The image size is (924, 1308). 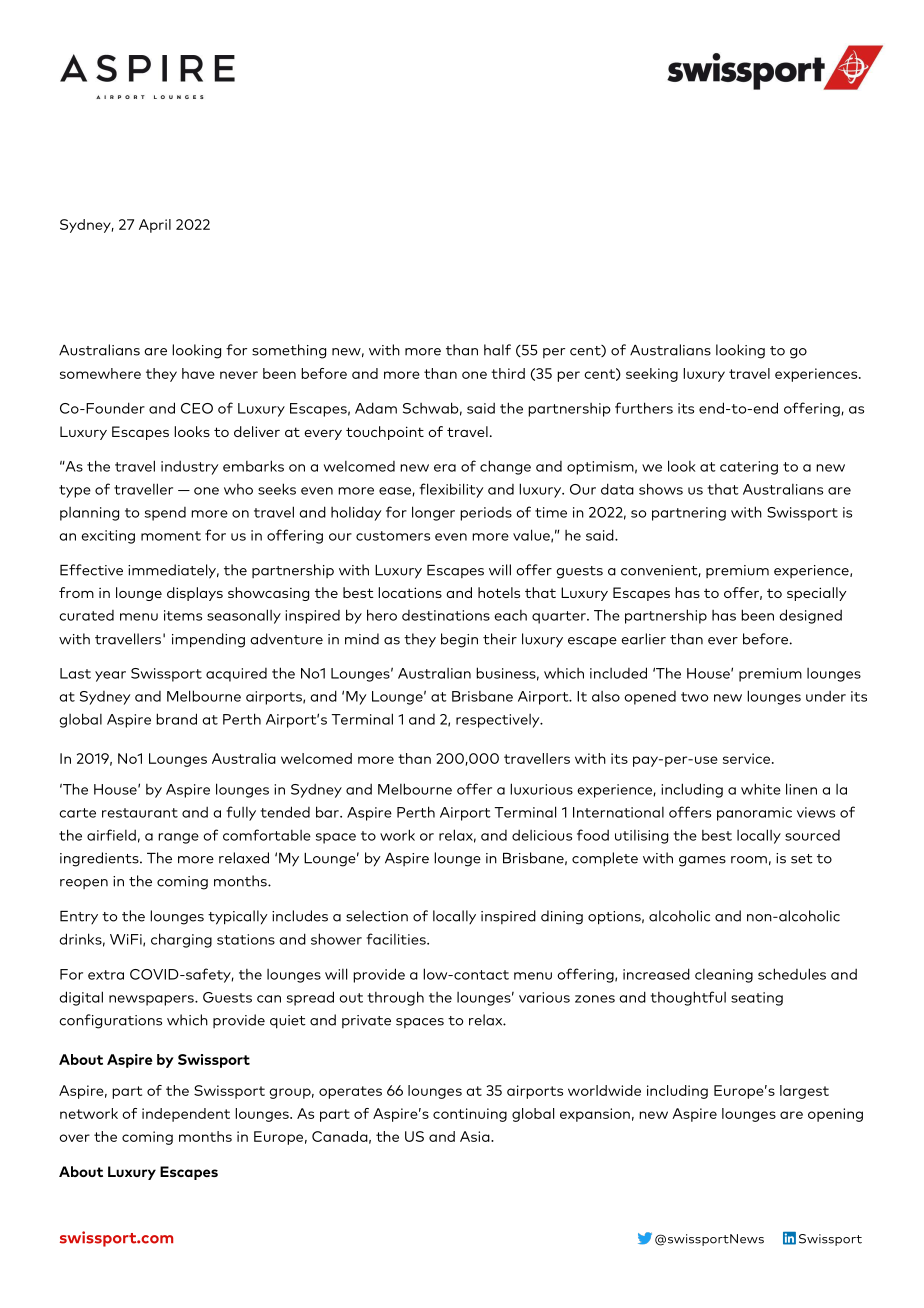 I want to click on independent, so click(x=186, y=1115).
